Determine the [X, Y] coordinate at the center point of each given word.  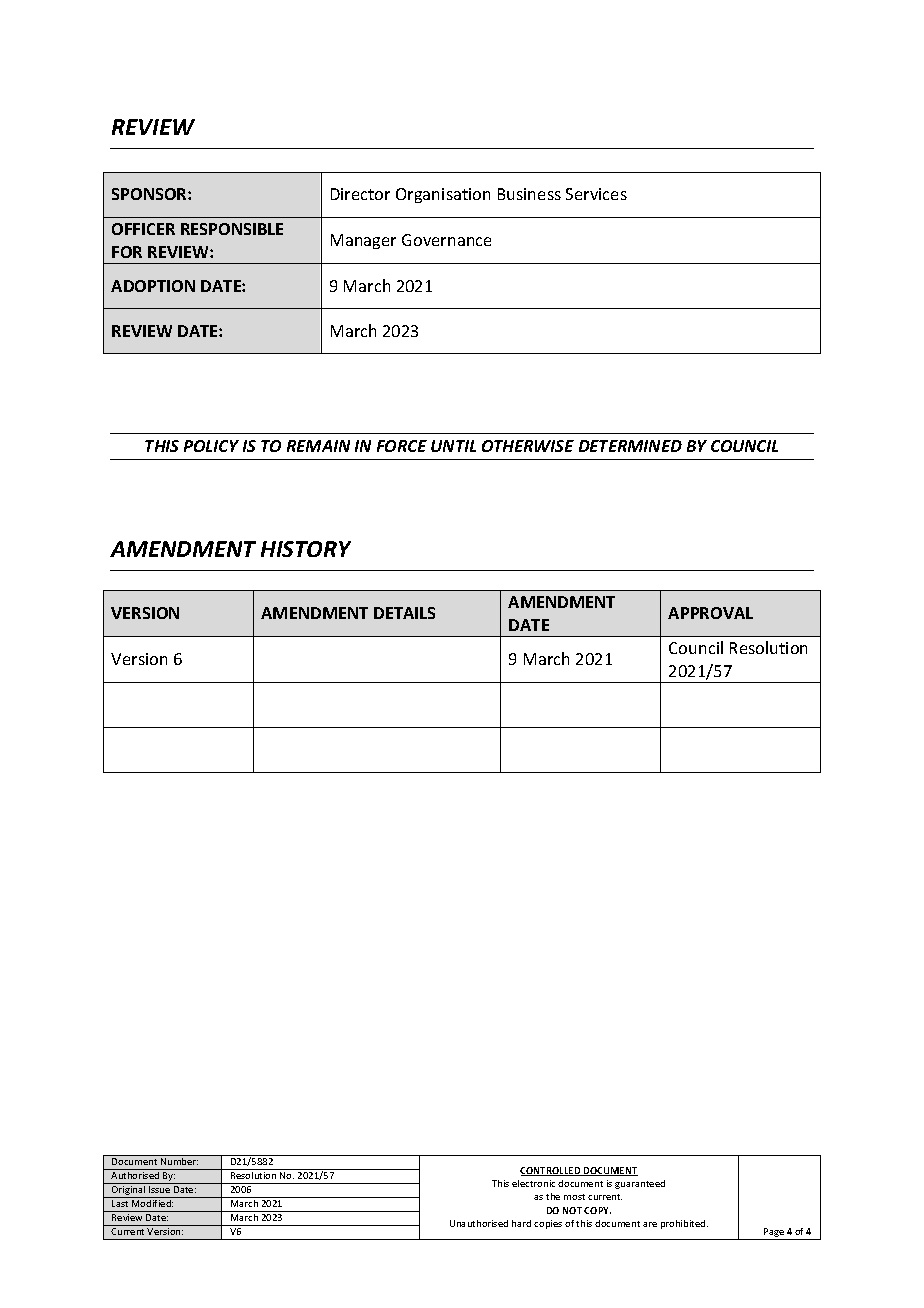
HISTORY [306, 549]
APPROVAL [710, 613]
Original [129, 1192]
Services [596, 194]
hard [521, 1223]
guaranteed [640, 1184]
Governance [446, 240]
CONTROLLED [551, 1171]
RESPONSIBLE [232, 229]
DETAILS [404, 613]
